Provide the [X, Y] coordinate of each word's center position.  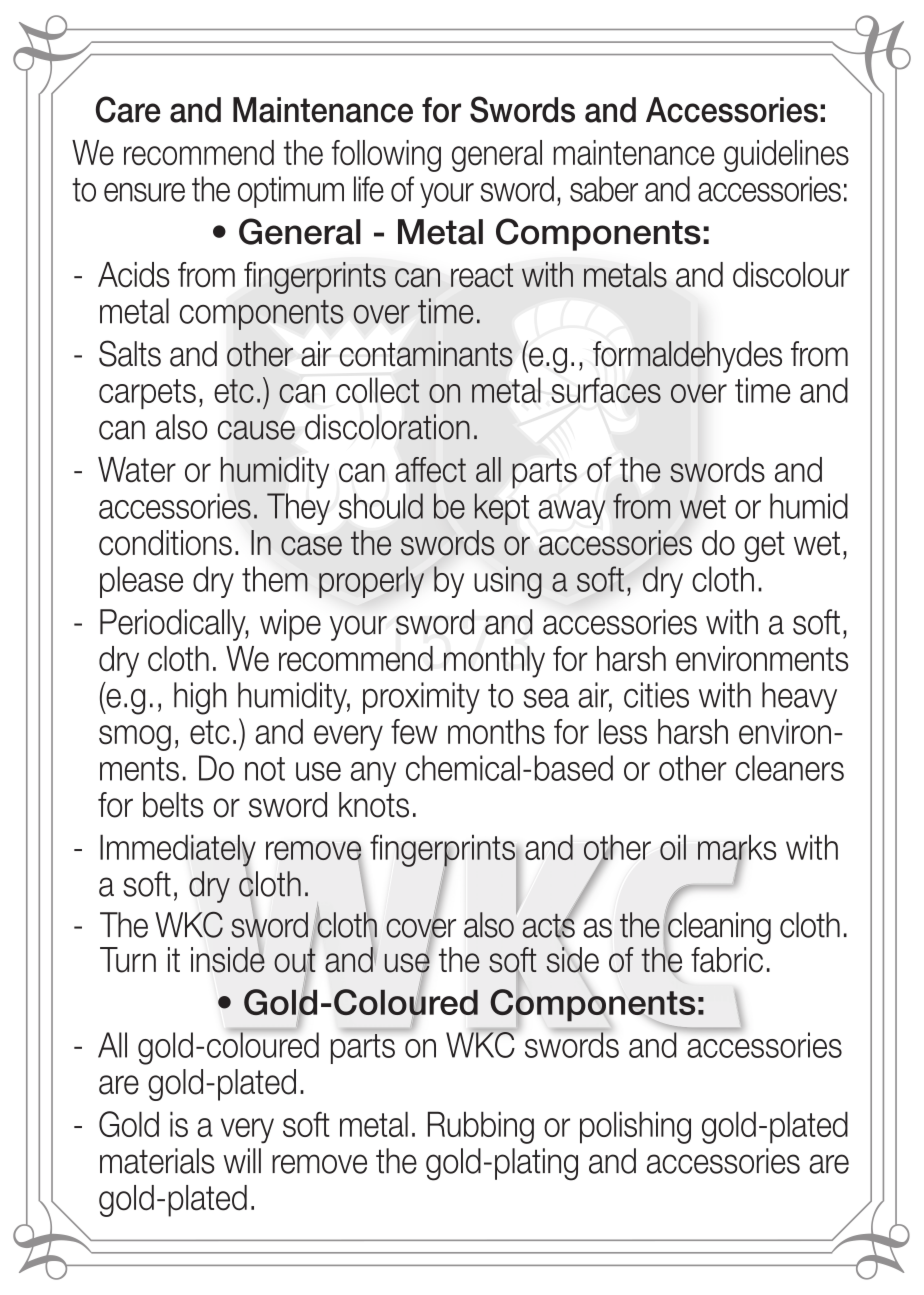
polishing [635, 1127]
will [242, 1160]
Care [128, 109]
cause [256, 430]
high [200, 698]
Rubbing [481, 1127]
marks [737, 848]
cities [656, 695]
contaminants [426, 354]
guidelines [786, 156]
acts [548, 925]
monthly [494, 662]
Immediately [178, 851]
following [386, 156]
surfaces [606, 390]
